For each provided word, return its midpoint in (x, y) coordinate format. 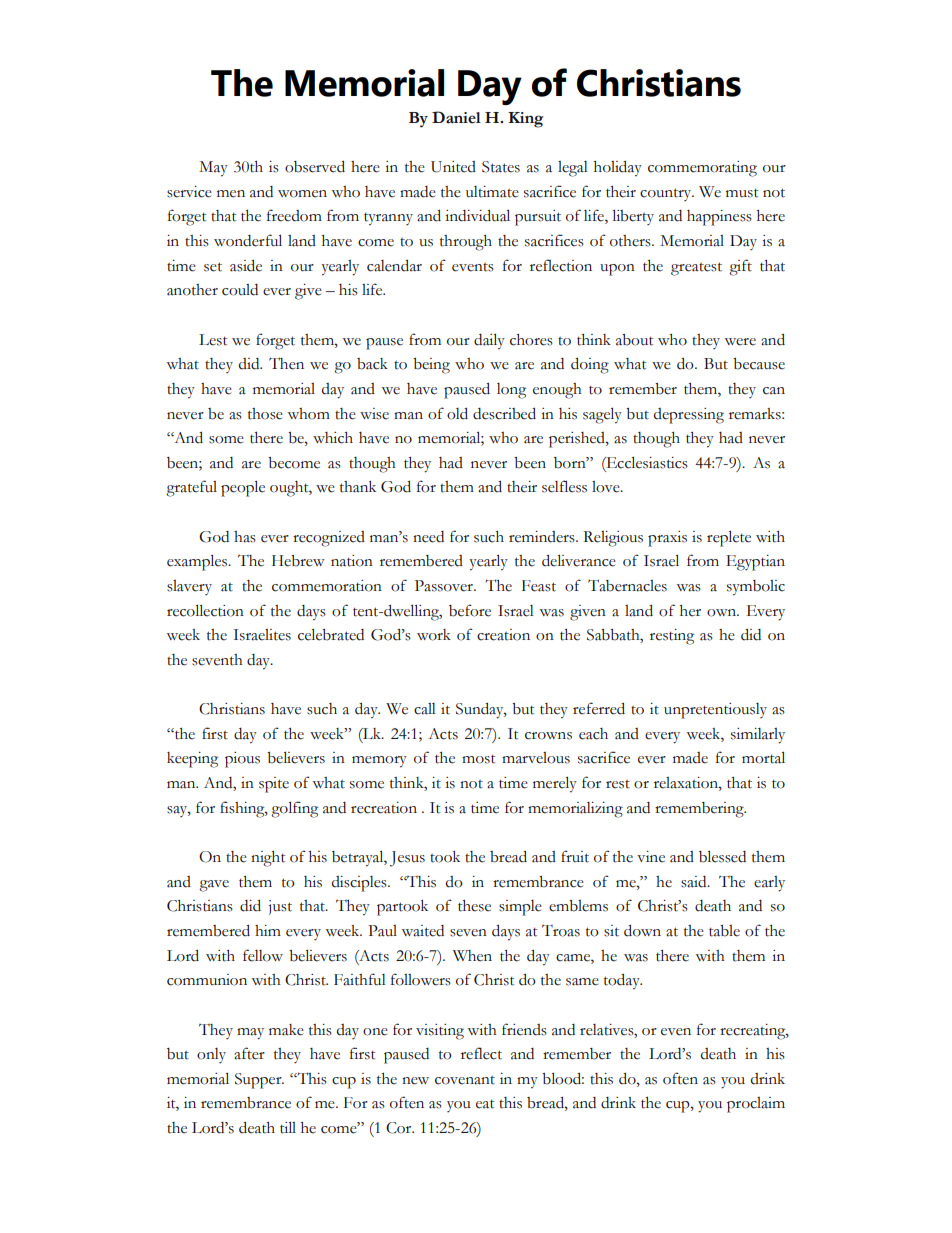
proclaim (756, 1105)
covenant (465, 1080)
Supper (259, 1081)
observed (315, 167)
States (501, 167)
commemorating (702, 169)
